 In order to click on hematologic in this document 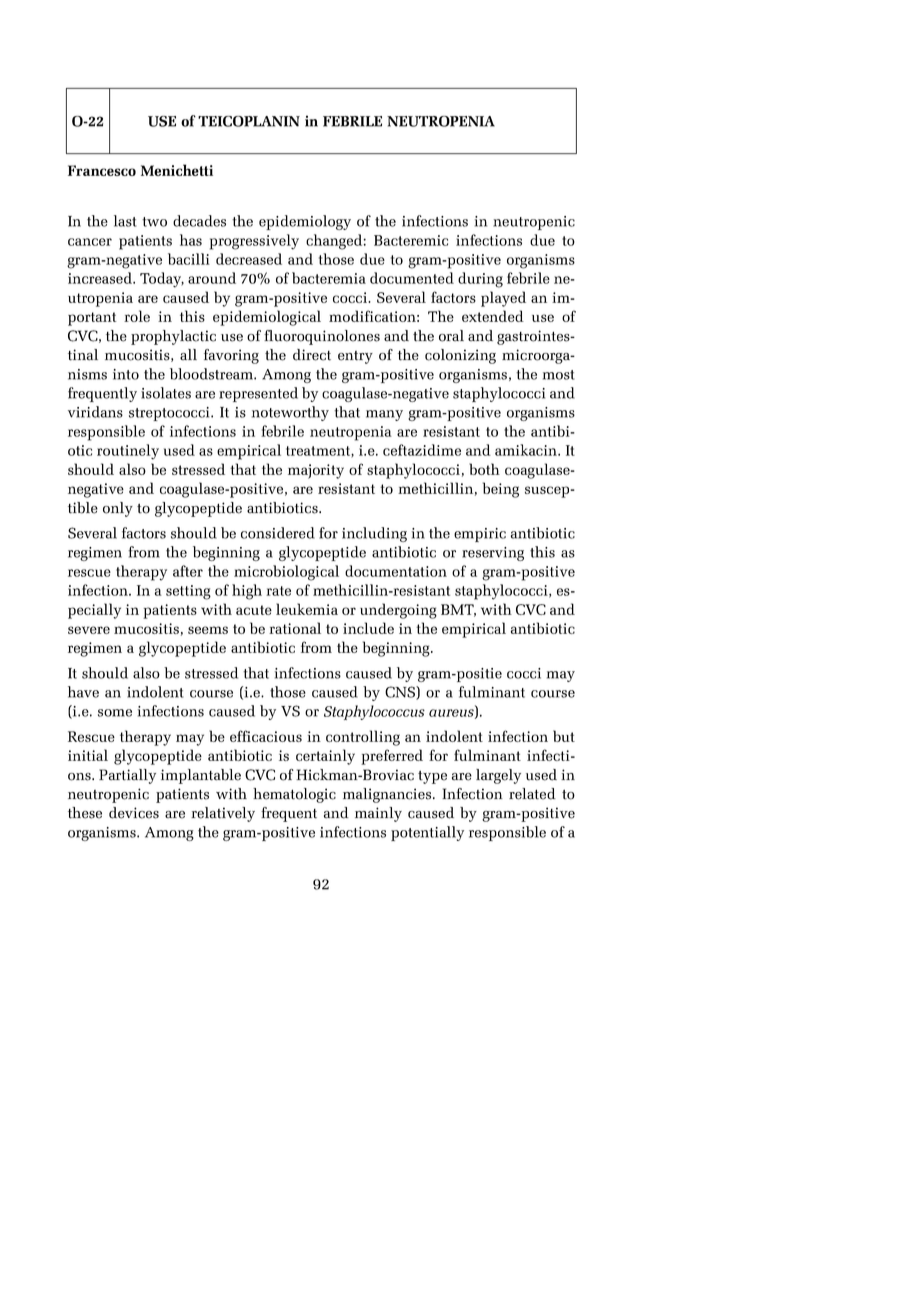, I will do `click(294, 795)`.
